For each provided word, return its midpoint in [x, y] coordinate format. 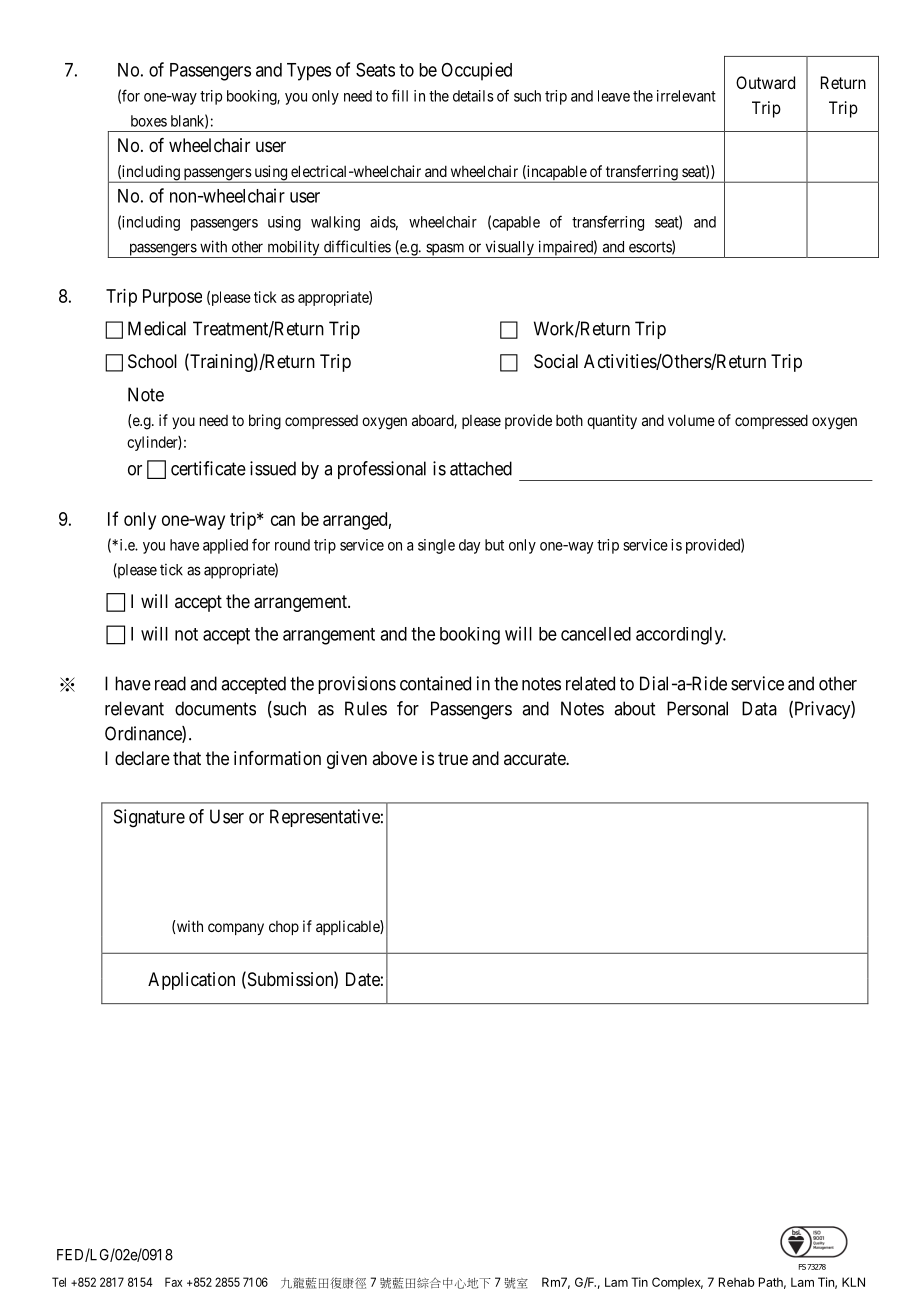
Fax [173, 1282]
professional [382, 470]
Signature [149, 818]
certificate [208, 468]
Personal [697, 708]
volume [691, 420]
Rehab [737, 1282]
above [394, 758]
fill [400, 95]
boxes [149, 121]
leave [614, 96]
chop [284, 928]
